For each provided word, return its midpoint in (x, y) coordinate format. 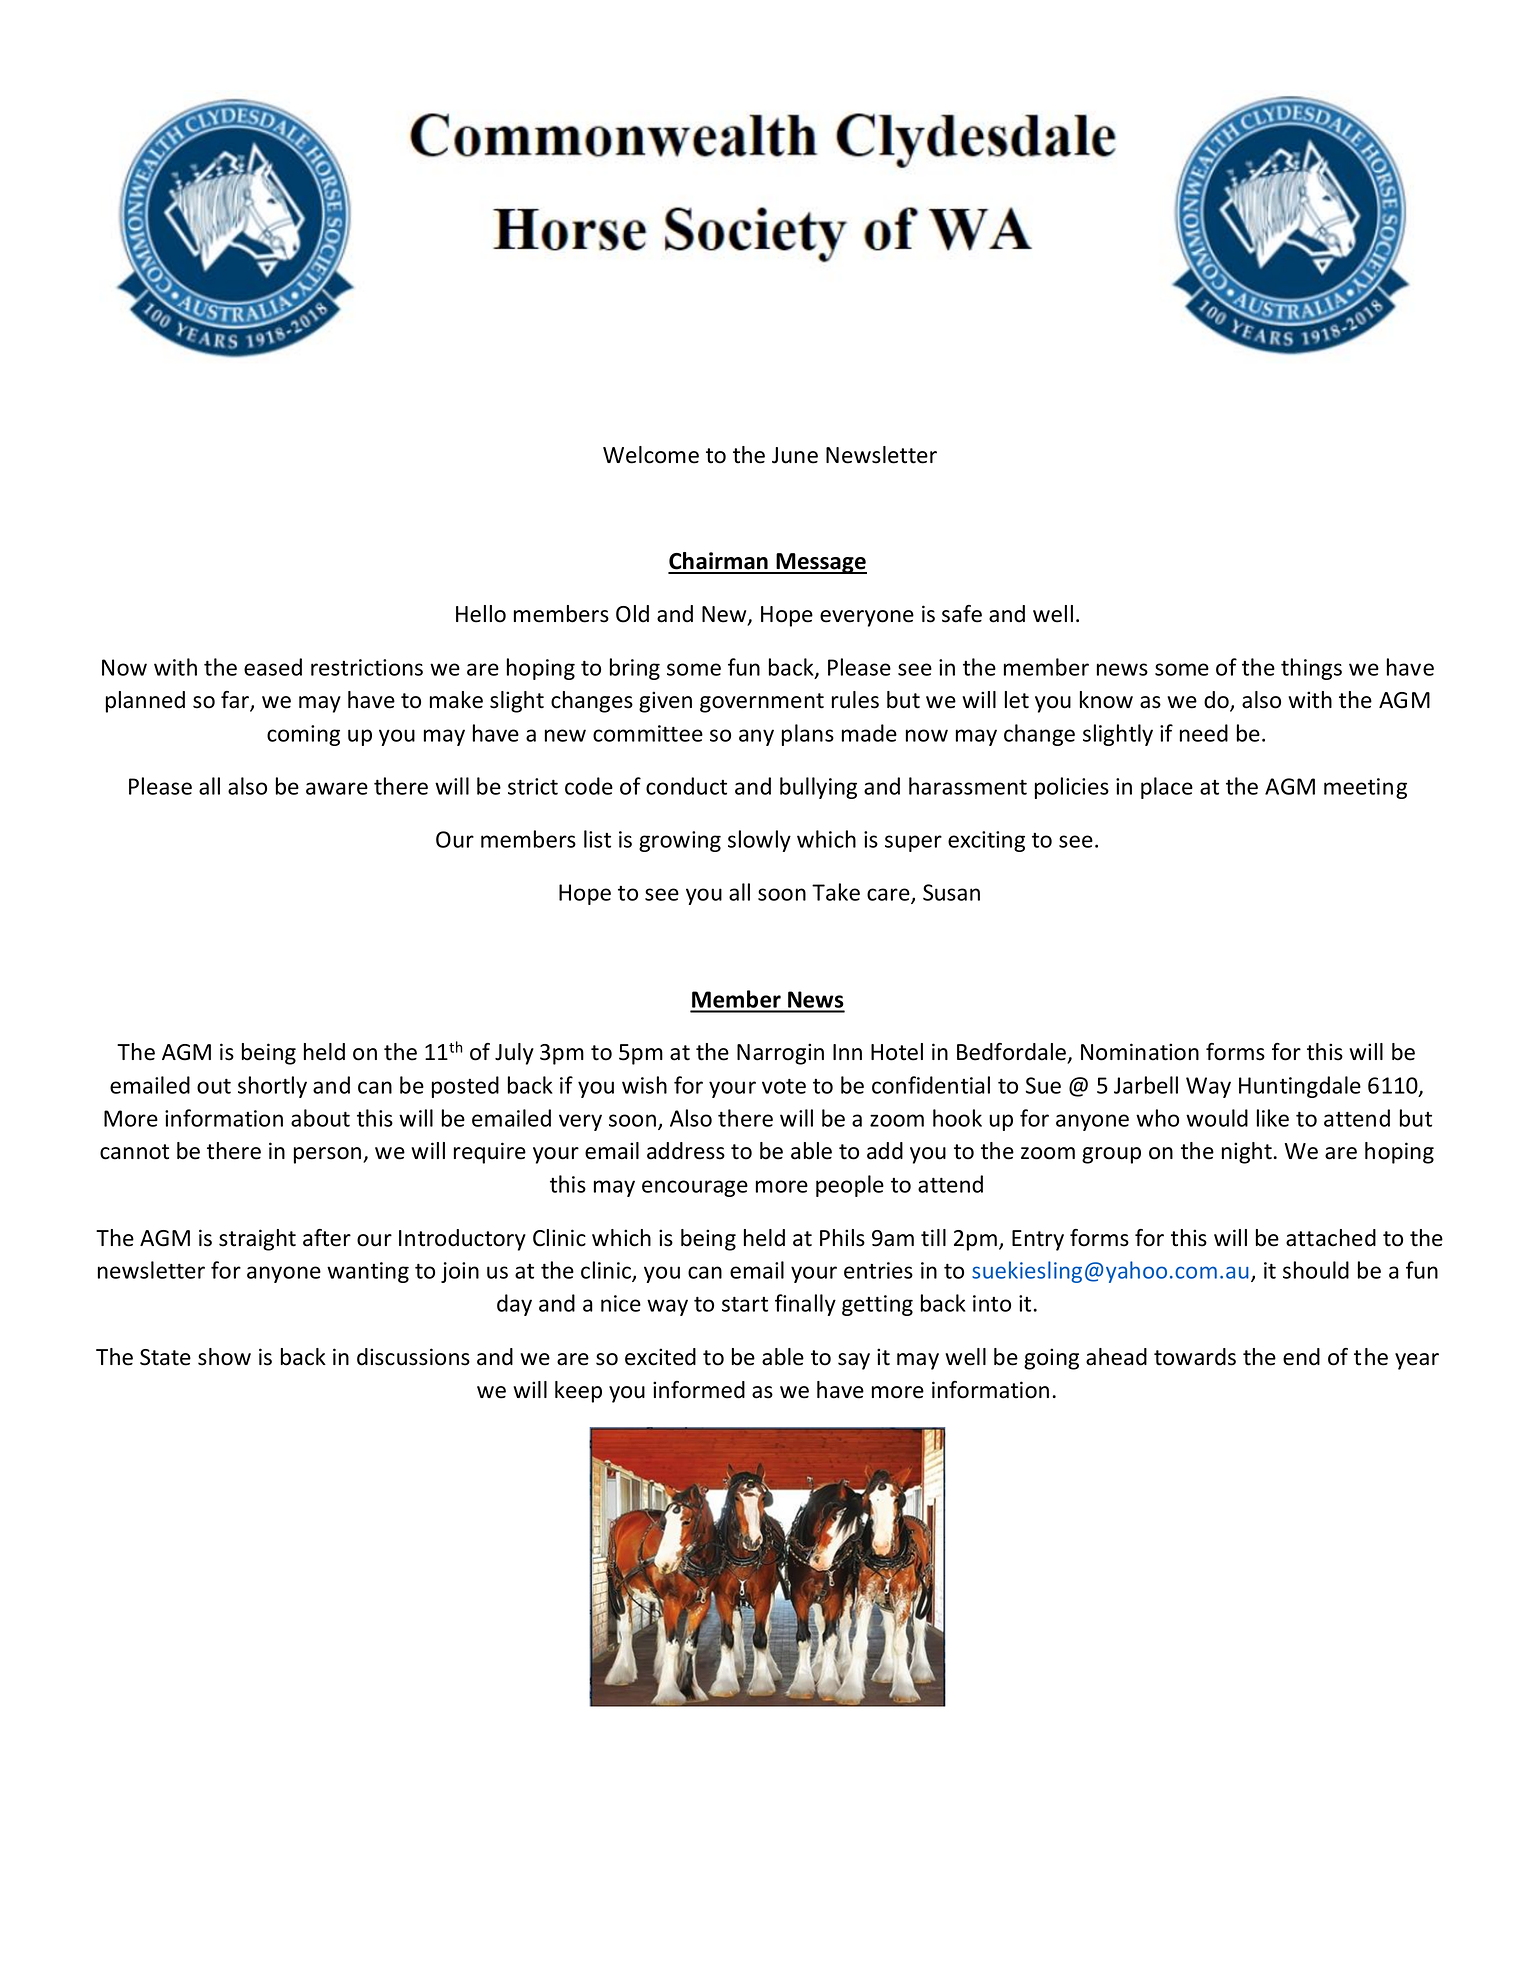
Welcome (651, 455)
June (795, 455)
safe (962, 614)
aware (337, 788)
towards (1195, 1357)
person (329, 1155)
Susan (951, 892)
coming (303, 735)
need (1204, 733)
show (224, 1357)
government (762, 703)
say (854, 1361)
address (686, 1151)
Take (836, 892)
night (1247, 1153)
